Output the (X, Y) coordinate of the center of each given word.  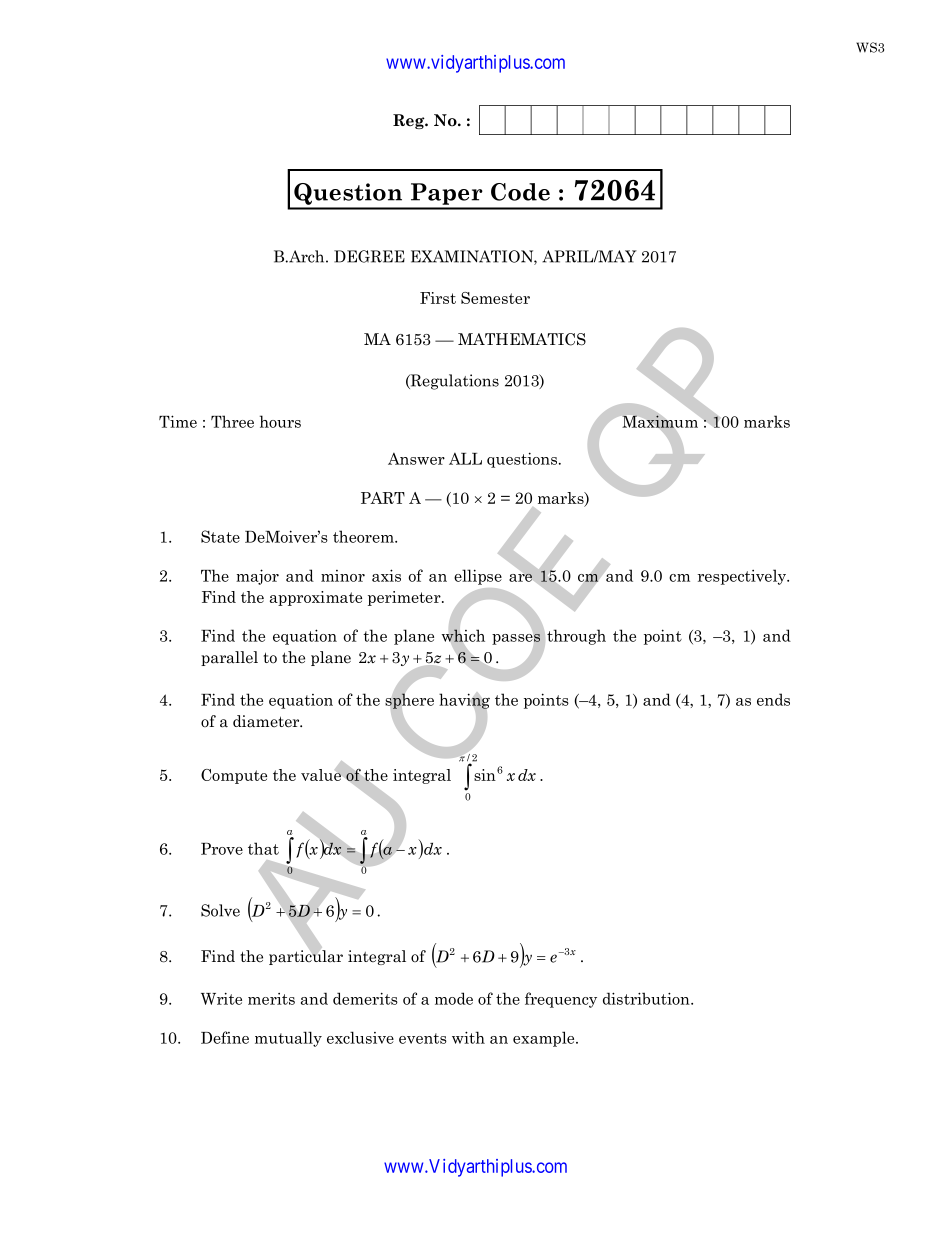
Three (232, 421)
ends (773, 699)
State (220, 536)
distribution (647, 998)
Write (221, 999)
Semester (495, 298)
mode (454, 998)
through (576, 637)
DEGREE (369, 256)
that (263, 848)
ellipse (478, 577)
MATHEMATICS (522, 339)
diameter (267, 721)
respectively (743, 577)
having (464, 702)
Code (520, 192)
